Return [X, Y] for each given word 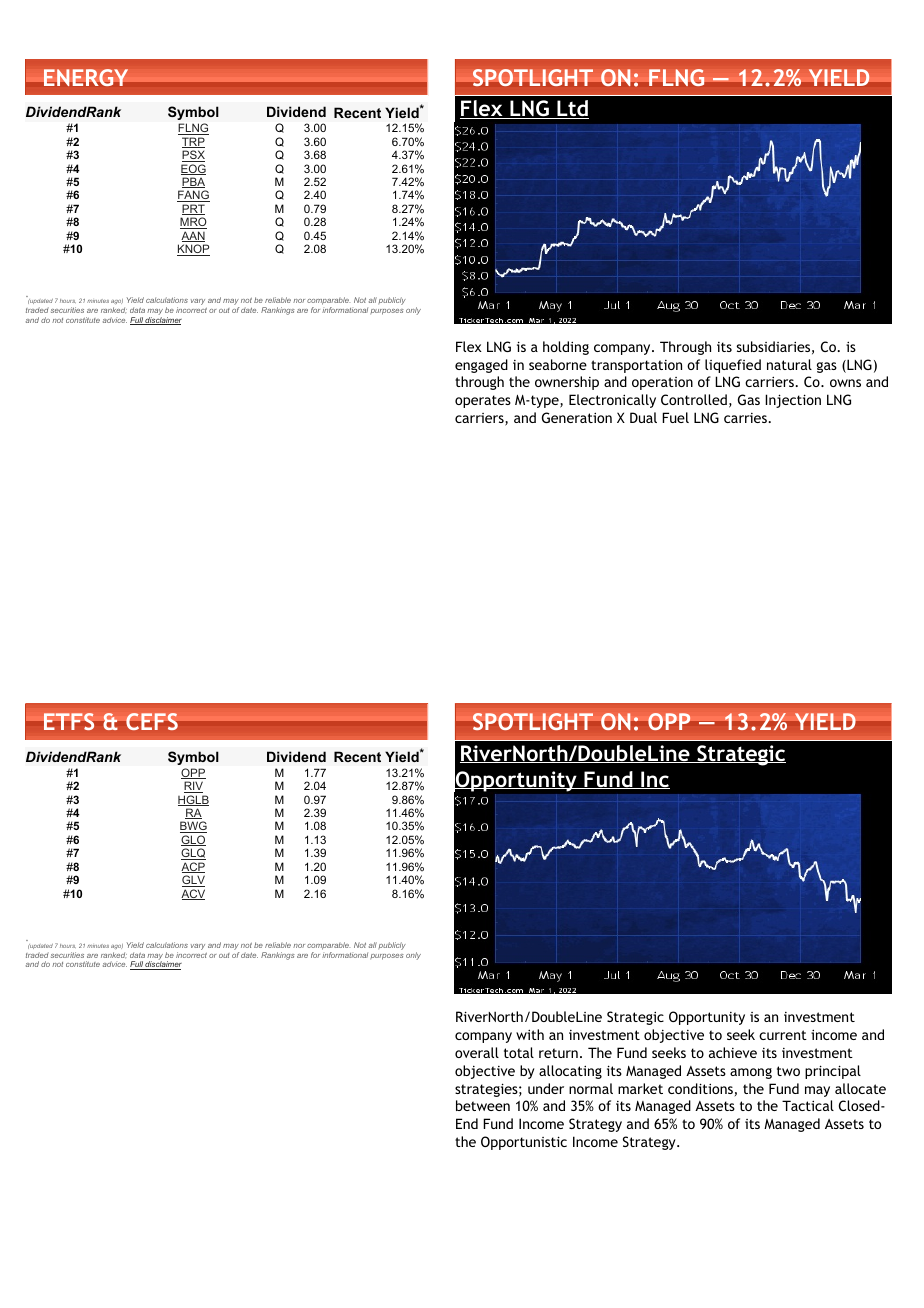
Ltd [572, 109]
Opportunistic [524, 1143]
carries [745, 418]
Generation [577, 417]
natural [789, 364]
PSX [193, 156]
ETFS [69, 721]
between [483, 1105]
